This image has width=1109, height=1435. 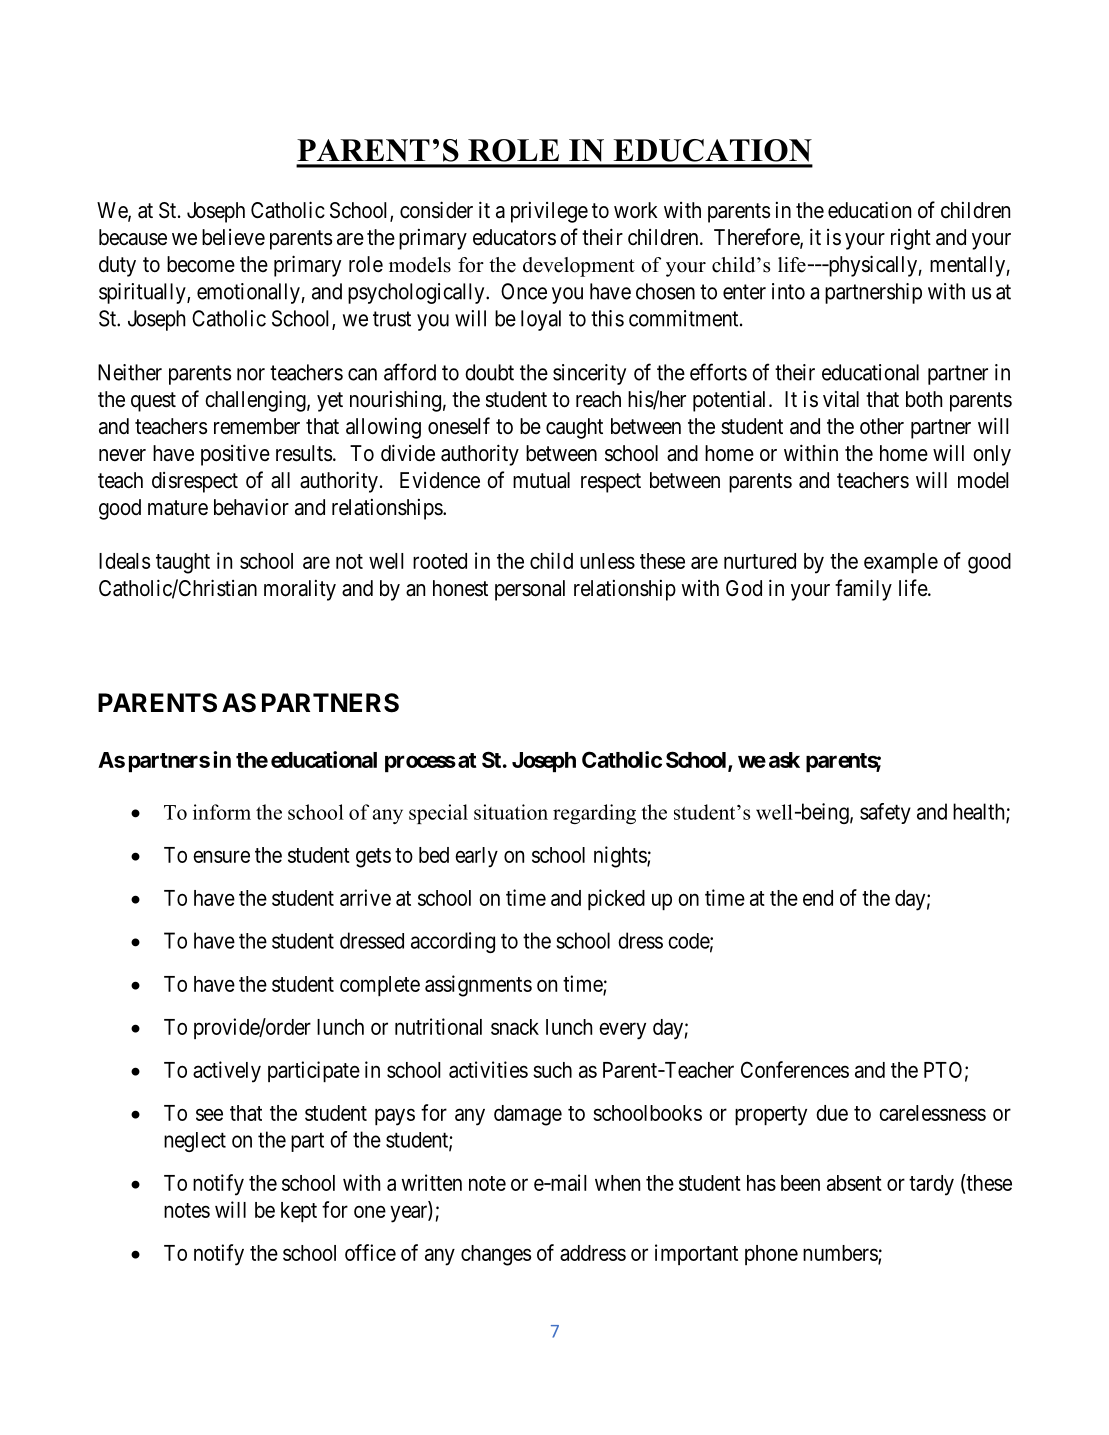 What do you see at coordinates (530, 590) in the image?
I see `personal` at bounding box center [530, 590].
